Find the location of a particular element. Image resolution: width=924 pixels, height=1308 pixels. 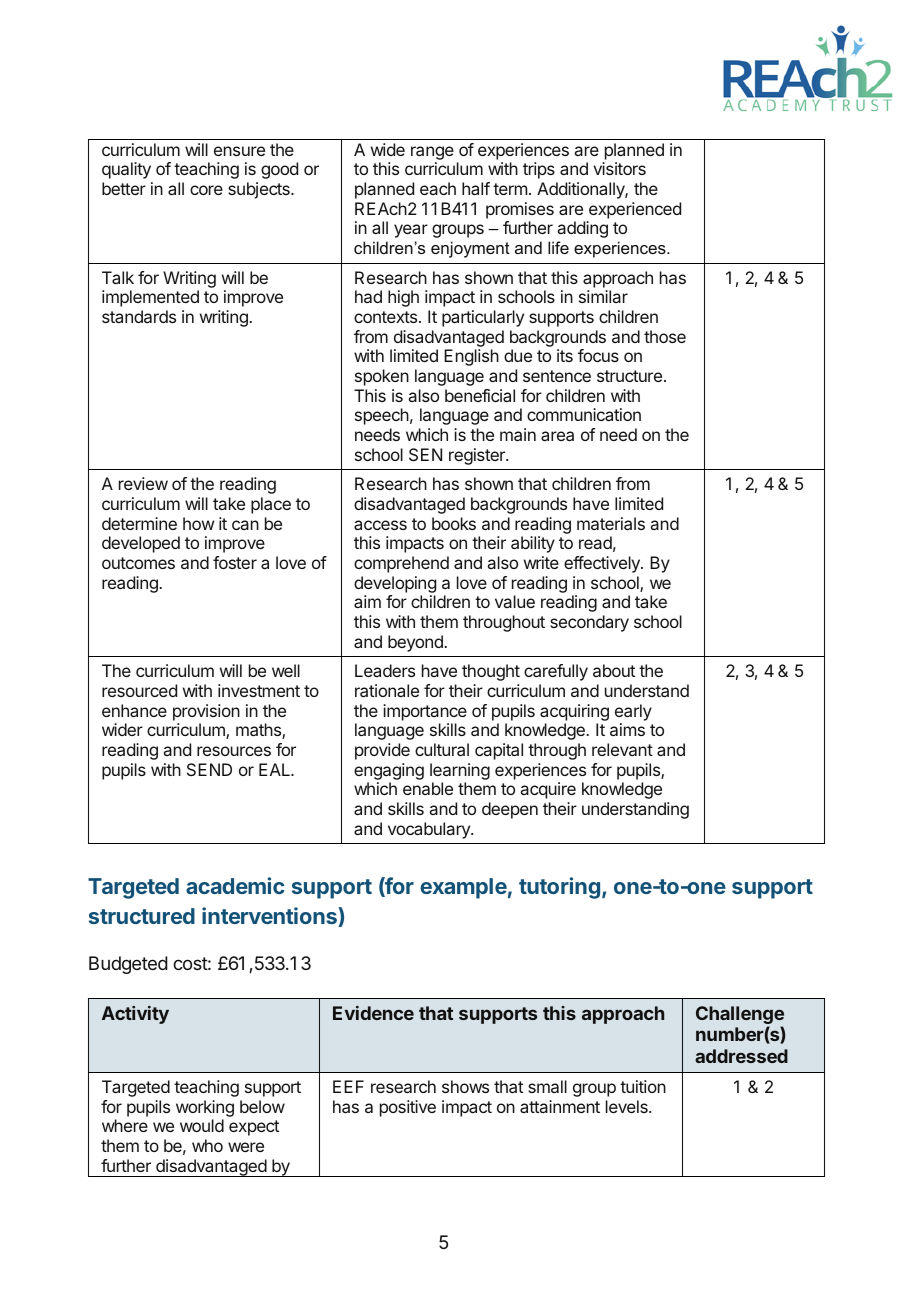

experienced is located at coordinates (635, 210).
